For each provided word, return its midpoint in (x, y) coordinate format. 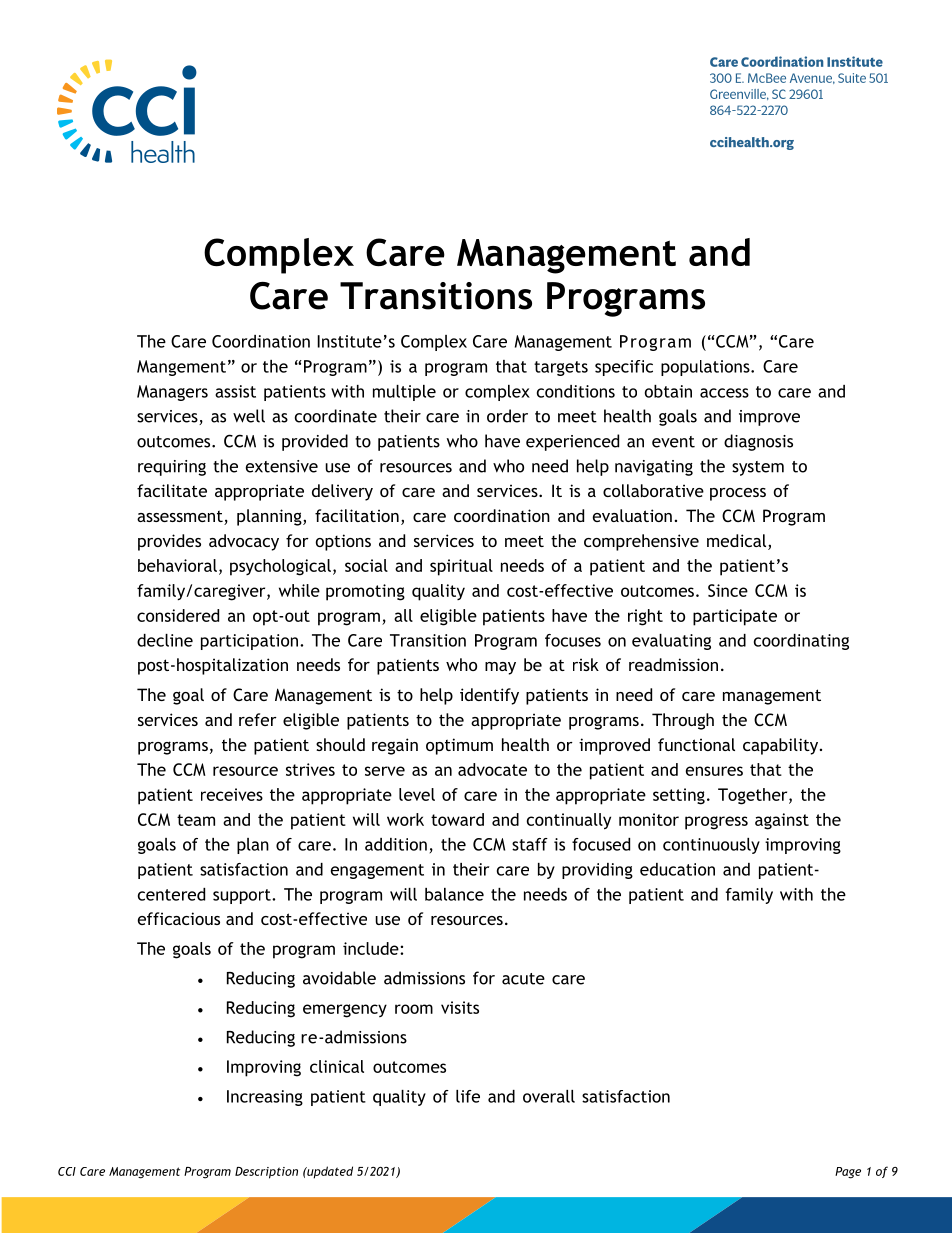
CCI (67, 1171)
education (677, 869)
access (724, 393)
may (500, 668)
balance (454, 894)
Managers (172, 393)
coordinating (801, 642)
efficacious (179, 918)
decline (165, 640)
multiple (404, 393)
